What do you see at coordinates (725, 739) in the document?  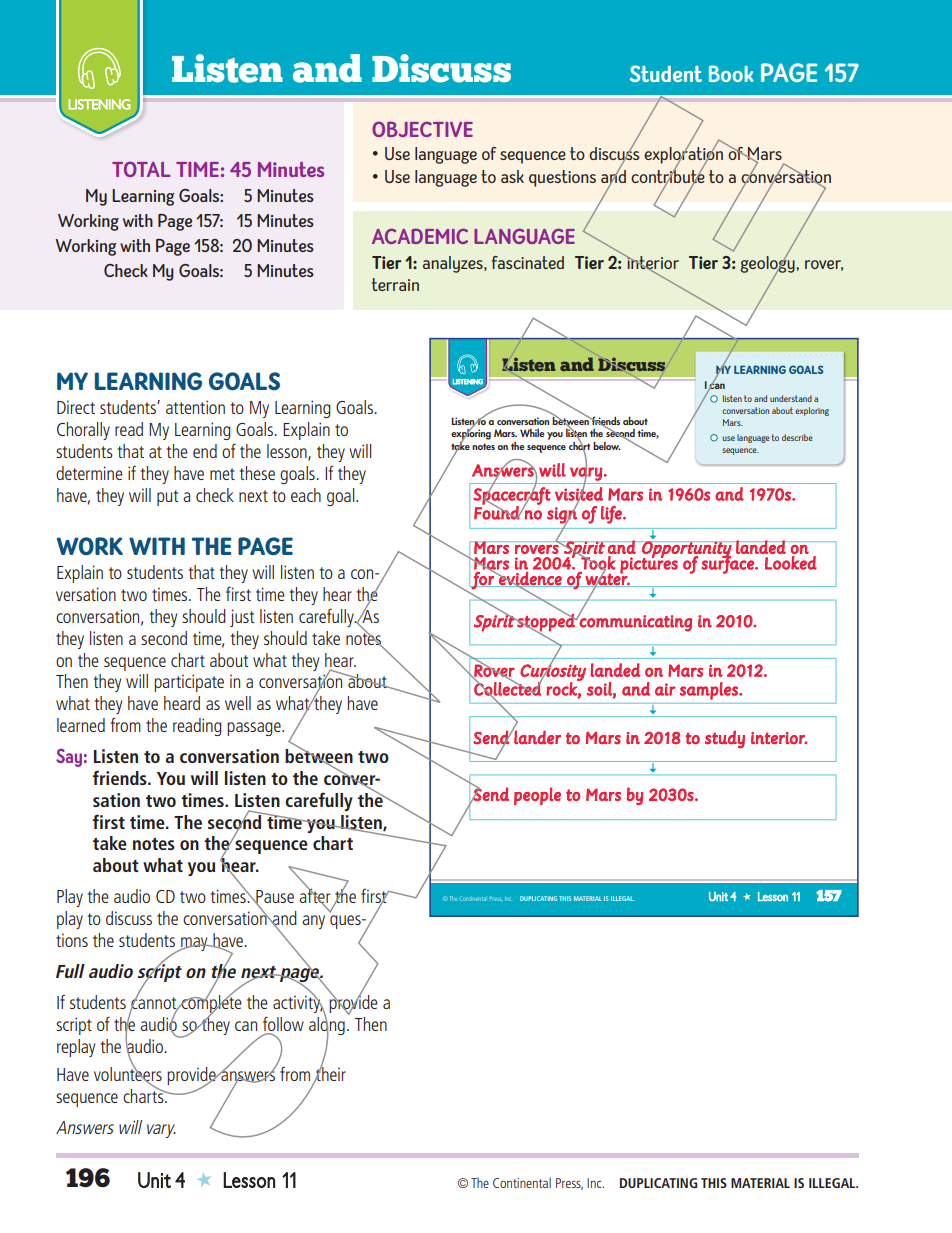 I see `study` at bounding box center [725, 739].
